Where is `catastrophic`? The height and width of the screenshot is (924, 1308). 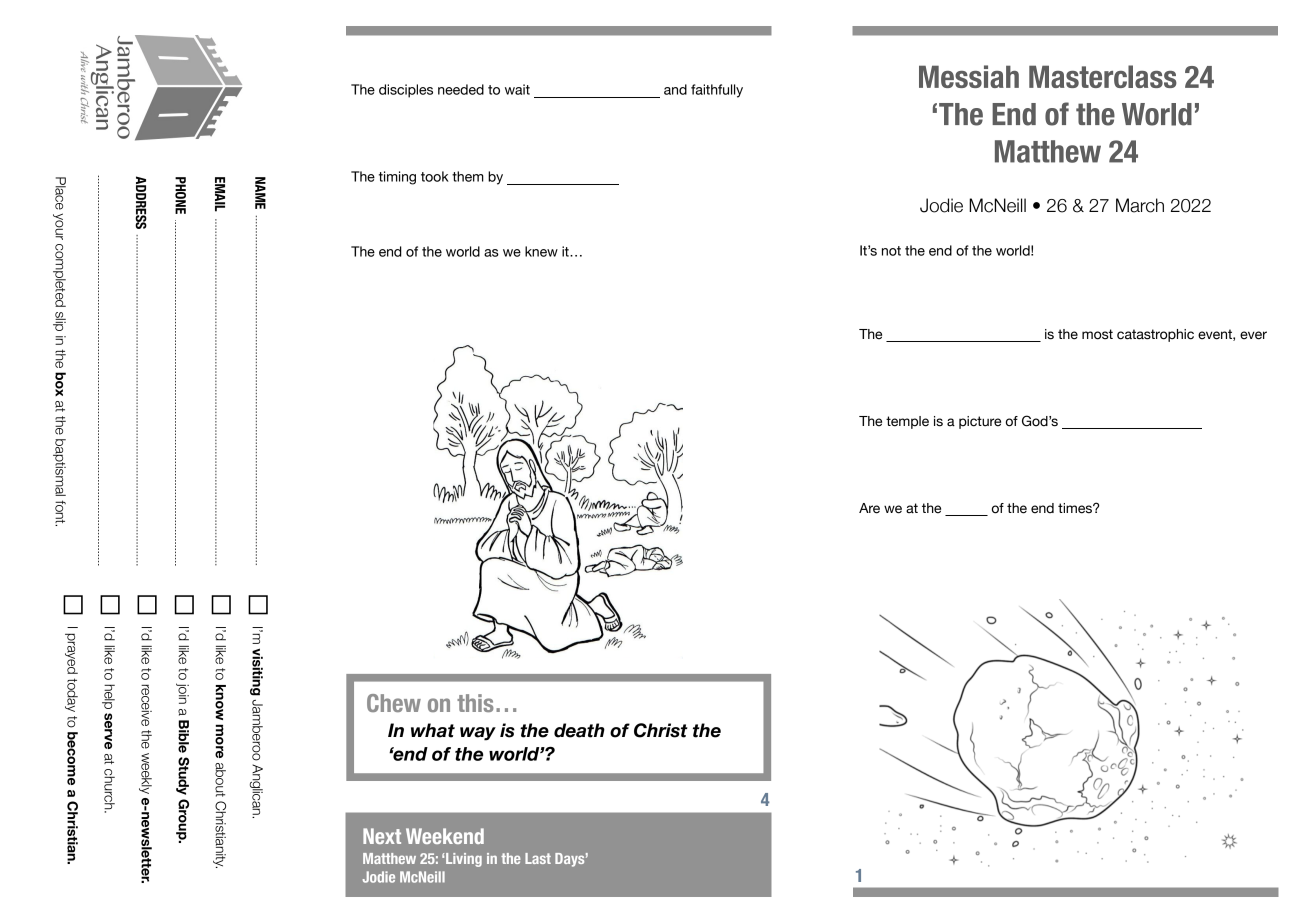 catastrophic is located at coordinates (1155, 335).
